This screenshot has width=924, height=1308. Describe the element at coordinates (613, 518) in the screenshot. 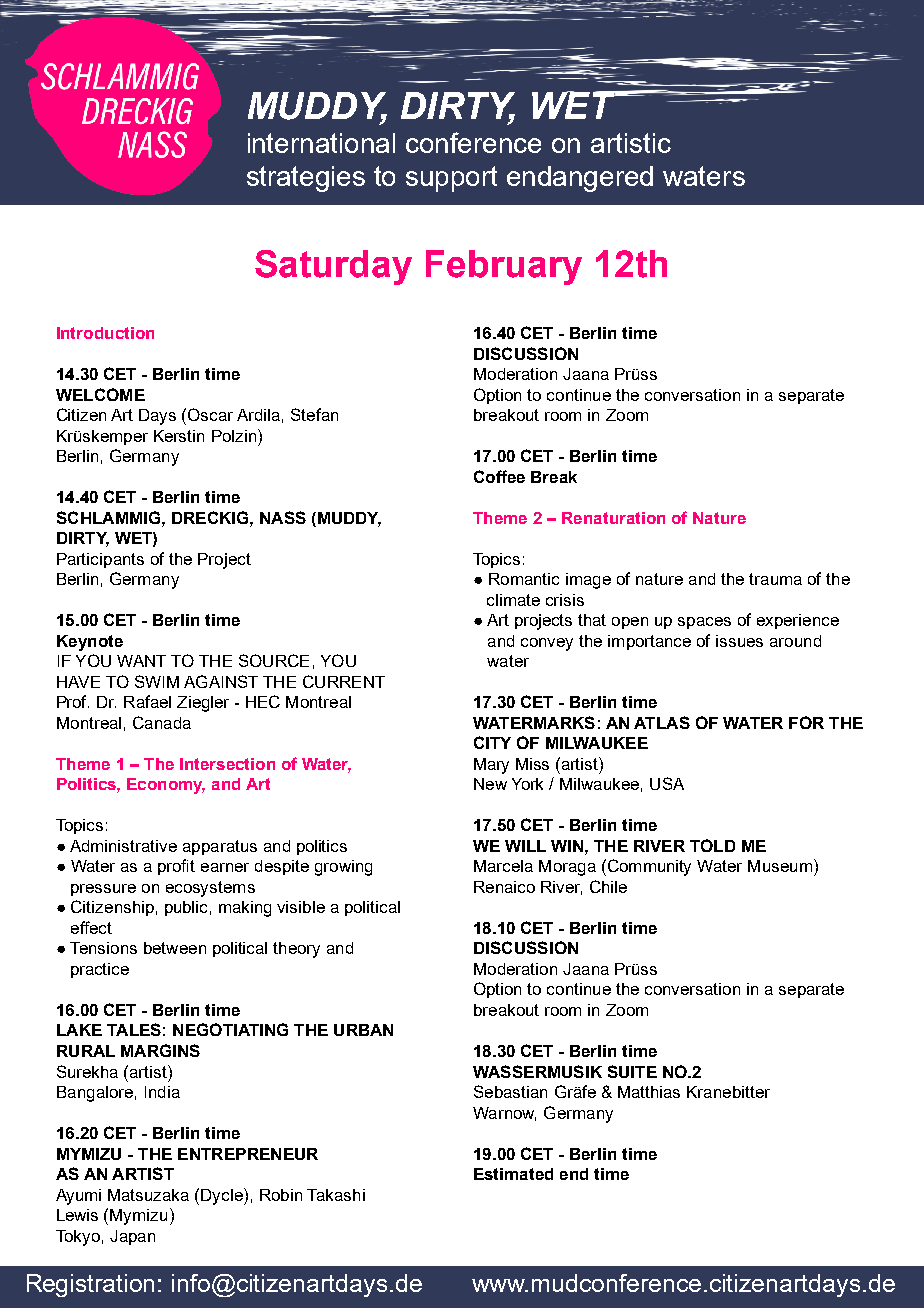

I see `Renaturation` at that location.
